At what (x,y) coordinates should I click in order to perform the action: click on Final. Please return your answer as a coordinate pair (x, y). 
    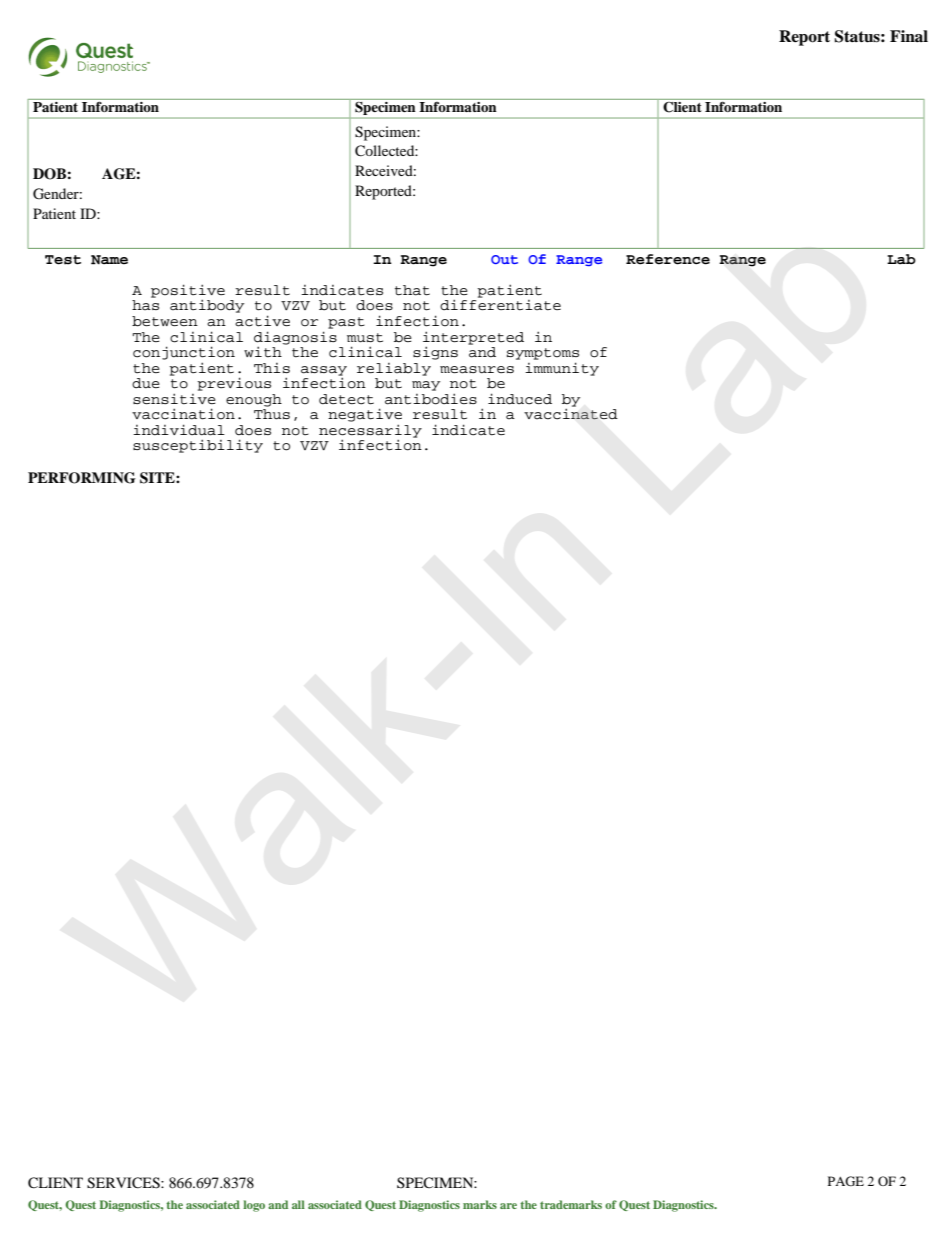
    Looking at the image, I should click on (909, 36).
